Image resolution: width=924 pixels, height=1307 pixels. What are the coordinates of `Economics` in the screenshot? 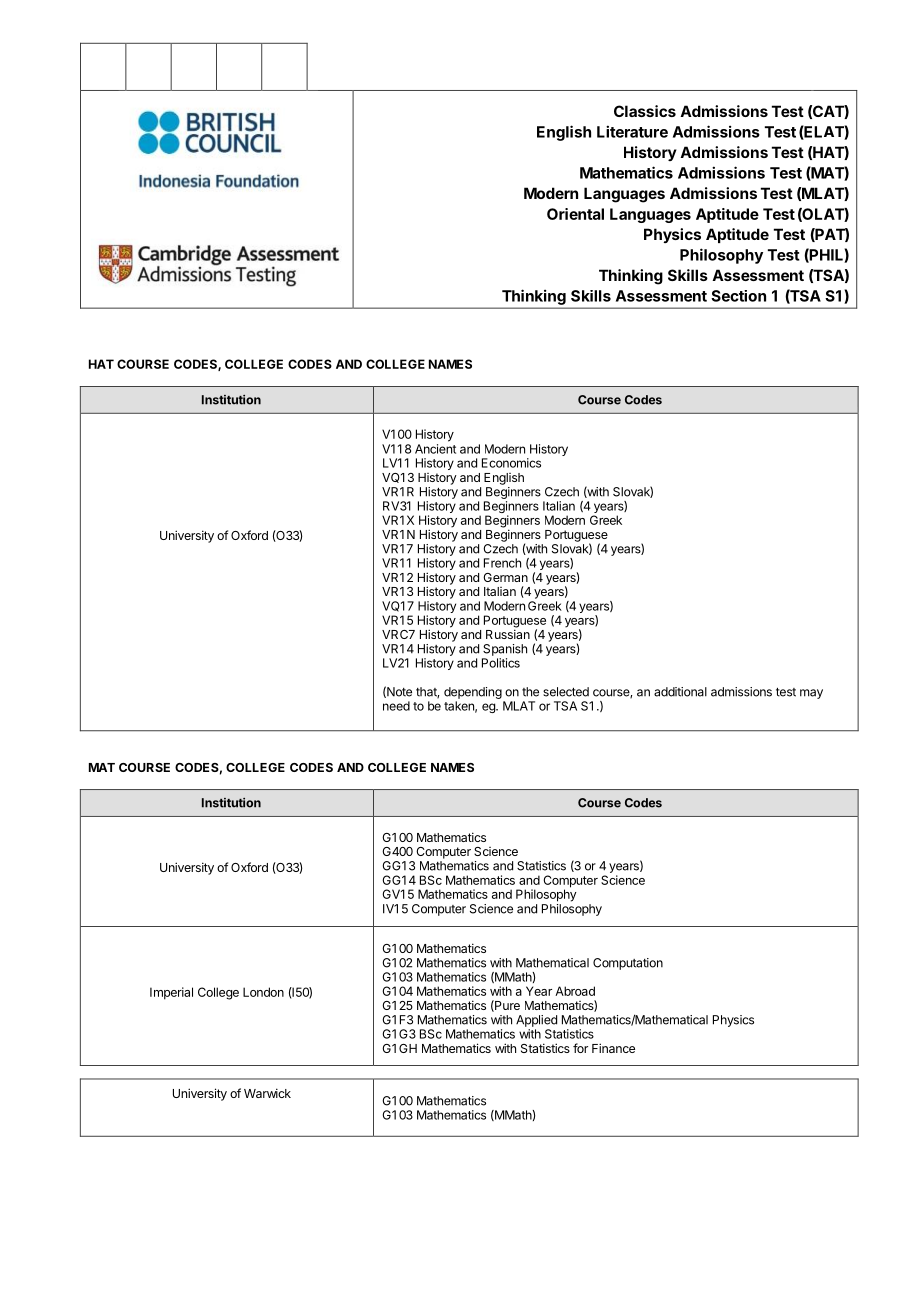 It's located at (511, 463).
